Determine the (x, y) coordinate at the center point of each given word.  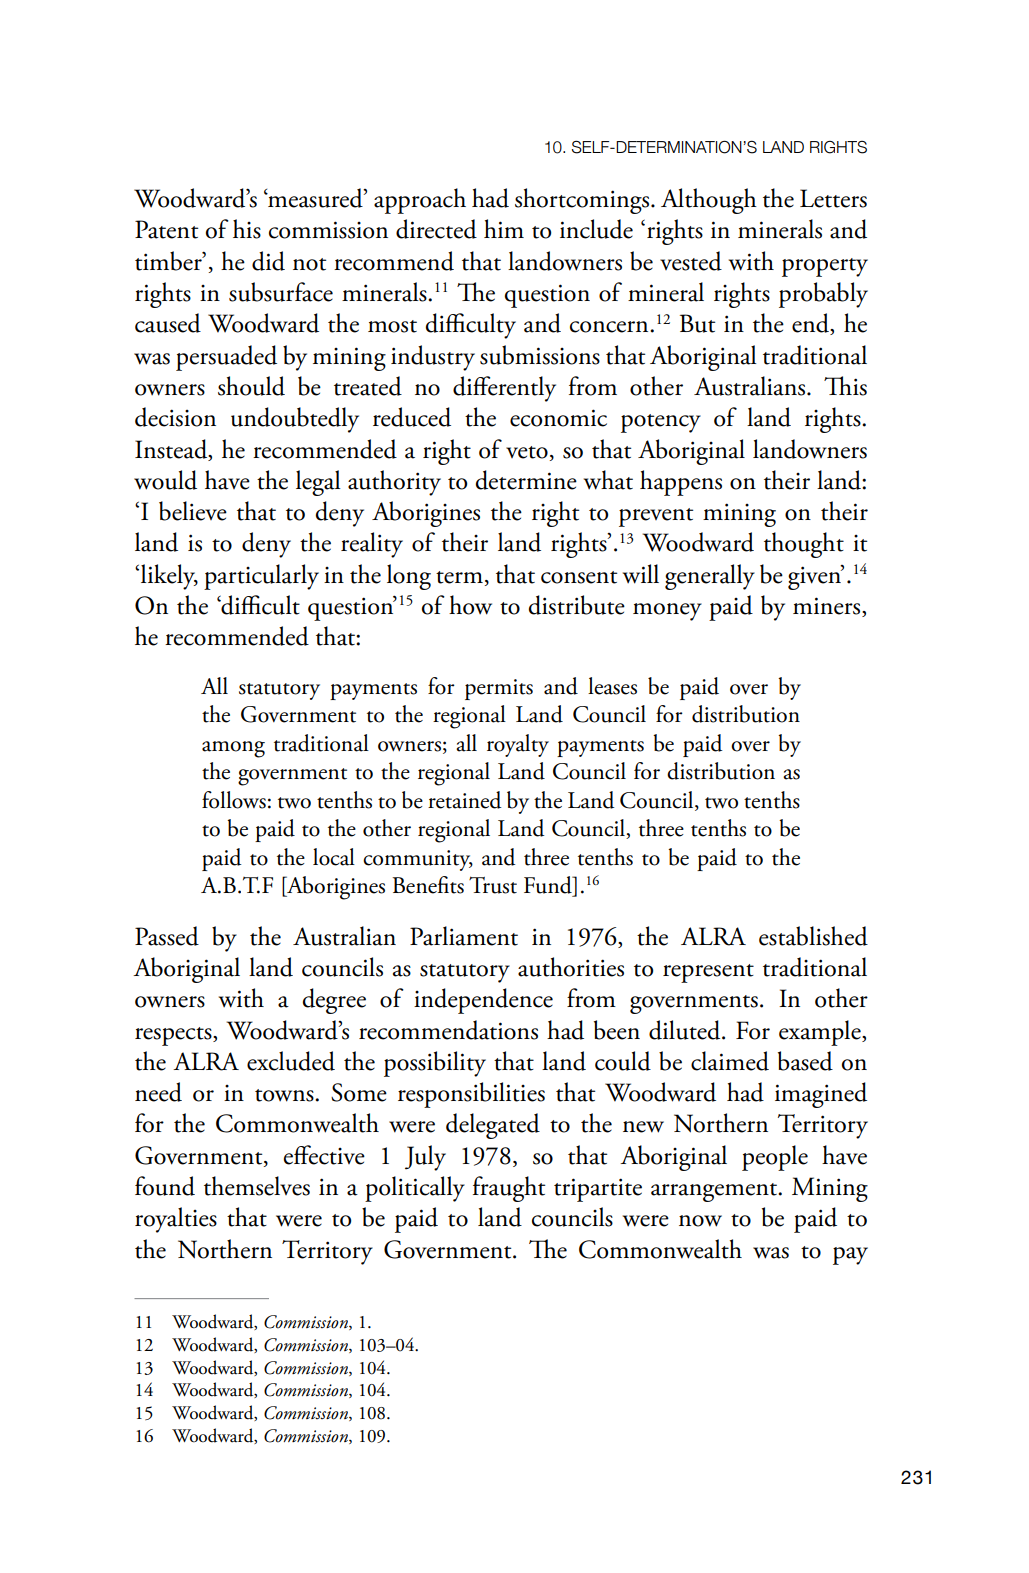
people (775, 1158)
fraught (509, 1189)
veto (527, 452)
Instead (172, 450)
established (813, 936)
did (268, 261)
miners (828, 607)
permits (499, 689)
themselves (257, 1186)
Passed (167, 936)
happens (681, 483)
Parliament (464, 936)
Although (709, 201)
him (504, 228)
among (233, 749)
